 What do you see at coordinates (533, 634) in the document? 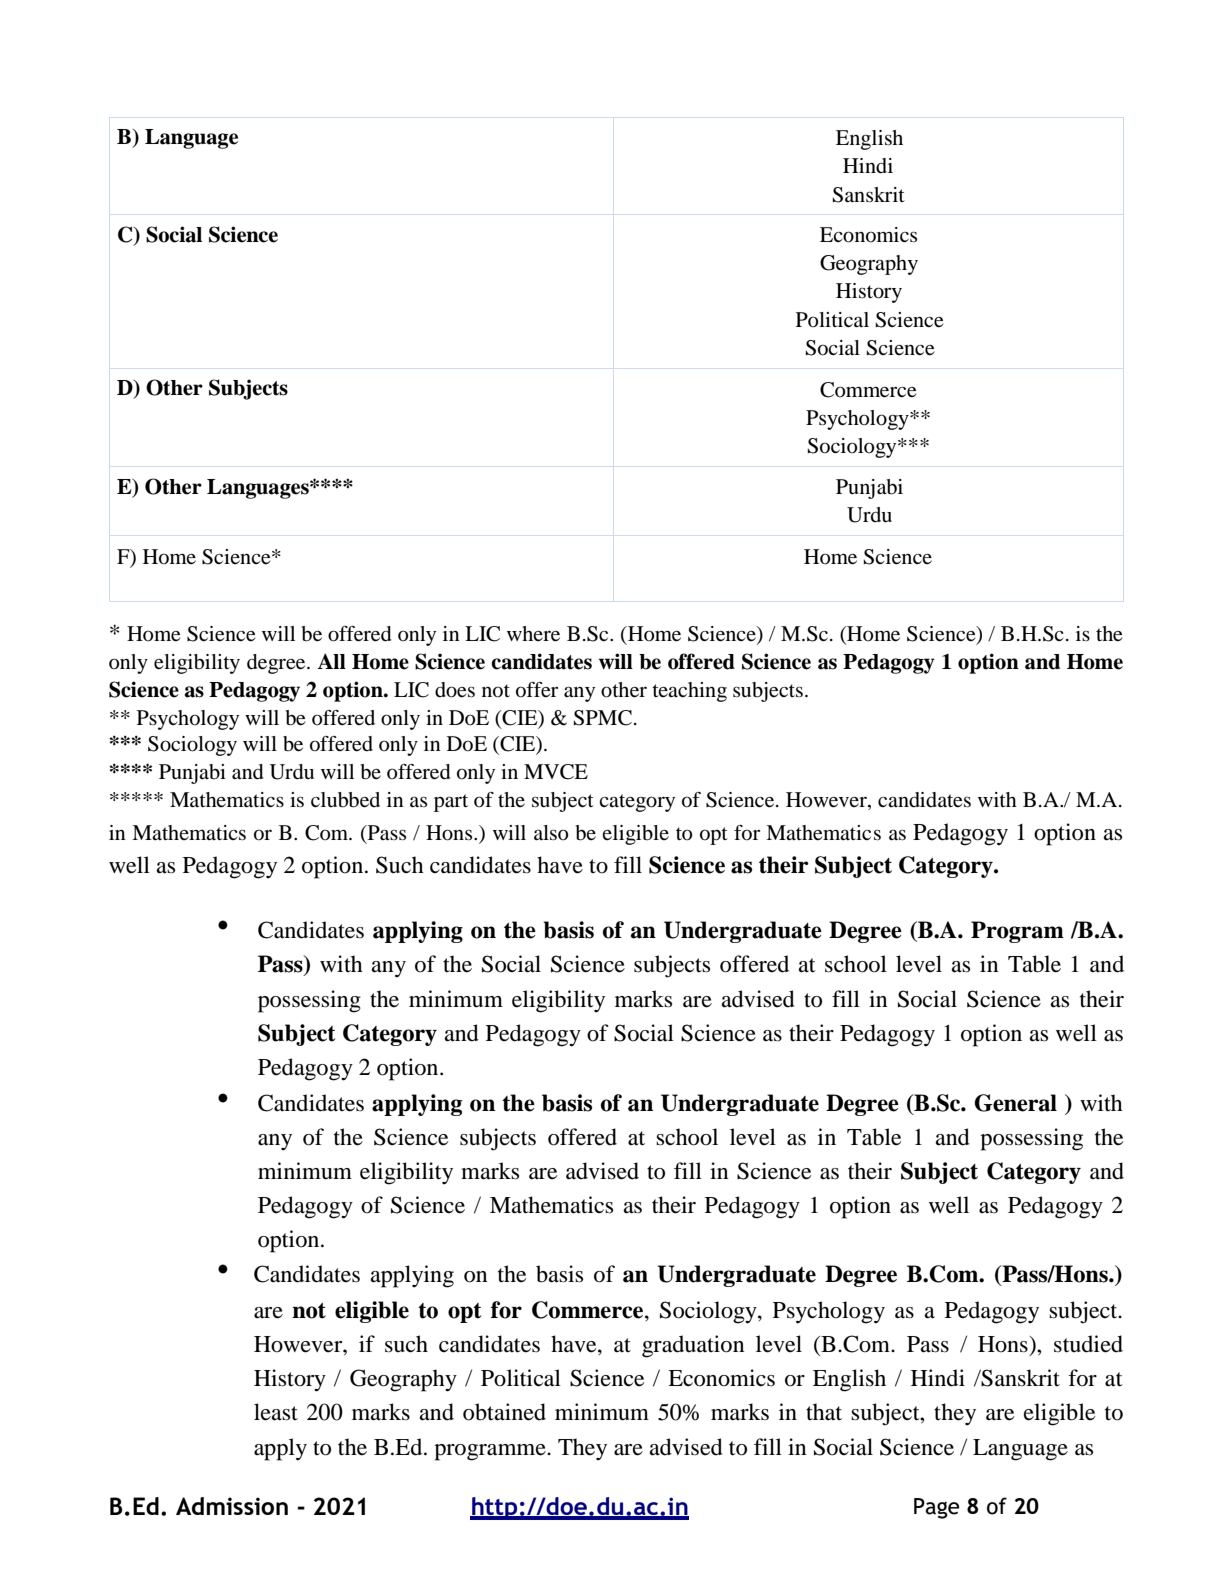
I see `where` at bounding box center [533, 634].
